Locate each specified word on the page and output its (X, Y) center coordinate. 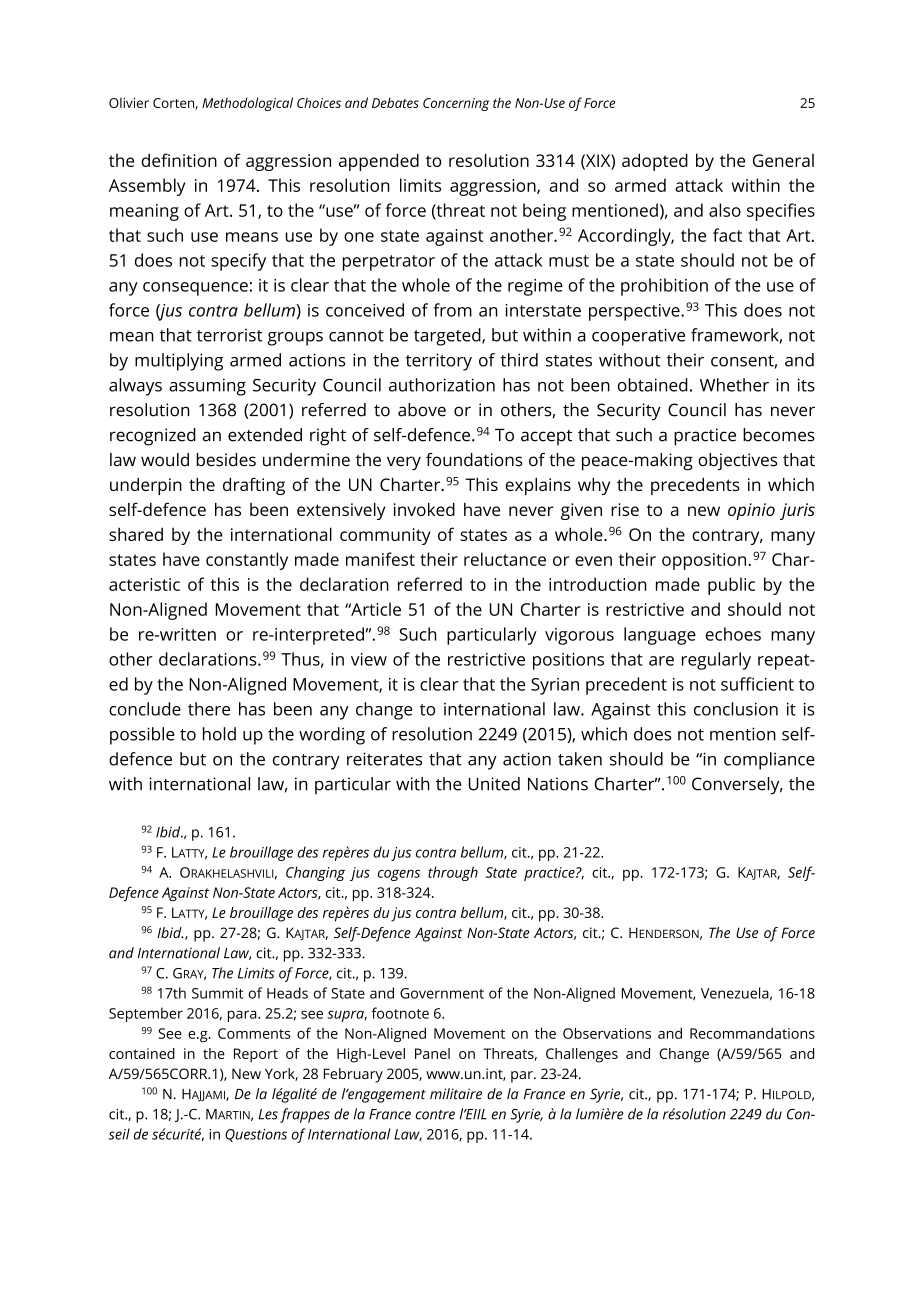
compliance (769, 761)
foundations (474, 460)
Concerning (456, 104)
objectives (737, 461)
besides (226, 460)
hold (219, 734)
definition (179, 160)
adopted (655, 162)
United (494, 784)
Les (268, 1114)
